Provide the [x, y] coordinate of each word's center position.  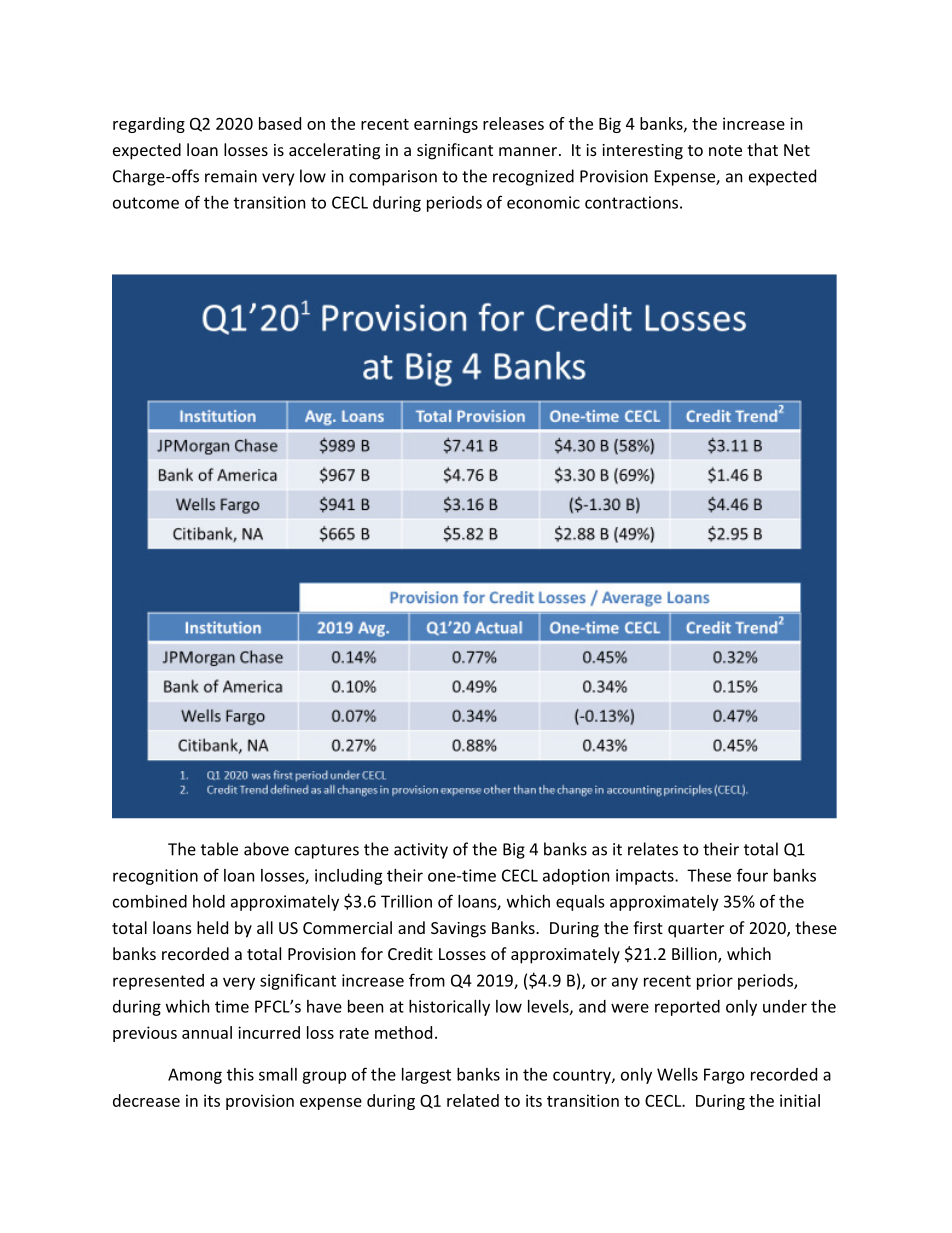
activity [421, 851]
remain [231, 176]
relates [653, 849]
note [725, 150]
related [473, 1100]
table [219, 849]
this [240, 1074]
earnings [446, 125]
